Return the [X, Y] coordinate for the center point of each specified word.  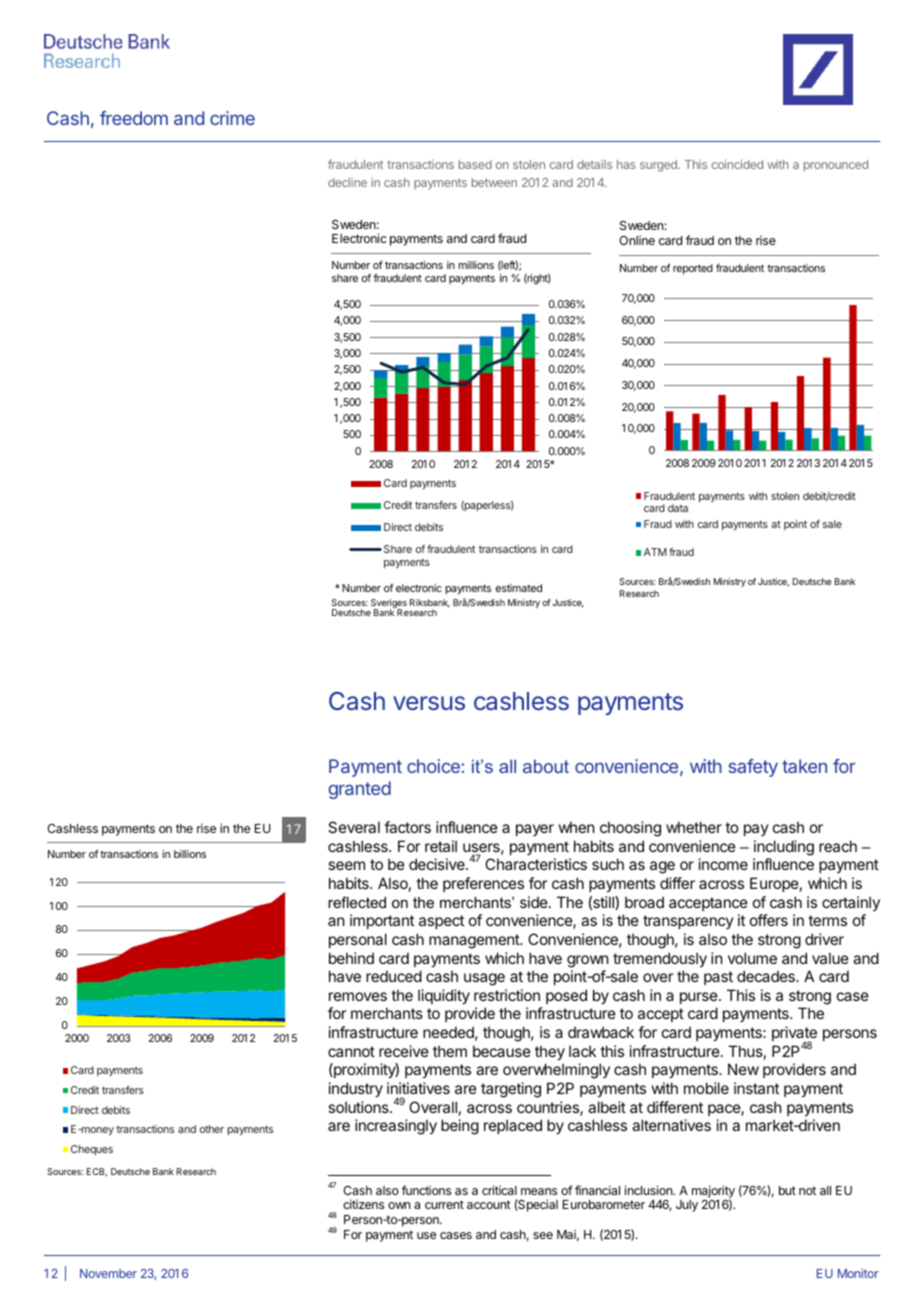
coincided [737, 164]
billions [190, 854]
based [475, 164]
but [787, 1190]
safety [753, 768]
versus [429, 703]
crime [232, 118]
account [489, 1204]
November [108, 1273]
